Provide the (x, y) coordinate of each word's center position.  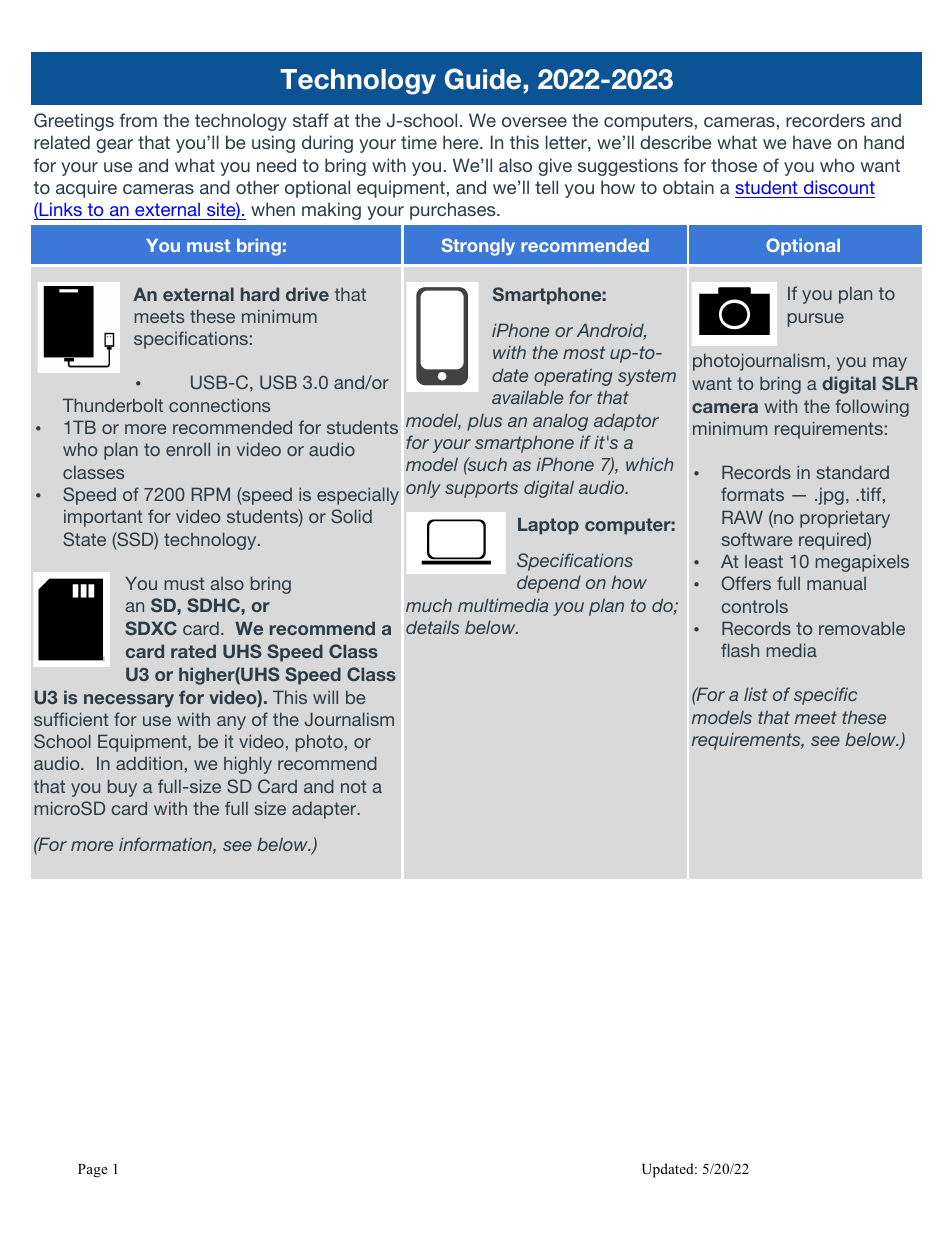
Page (93, 1171)
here (462, 142)
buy (122, 788)
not (354, 786)
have (812, 142)
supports (481, 489)
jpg (830, 496)
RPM (211, 494)
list (756, 694)
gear (114, 146)
